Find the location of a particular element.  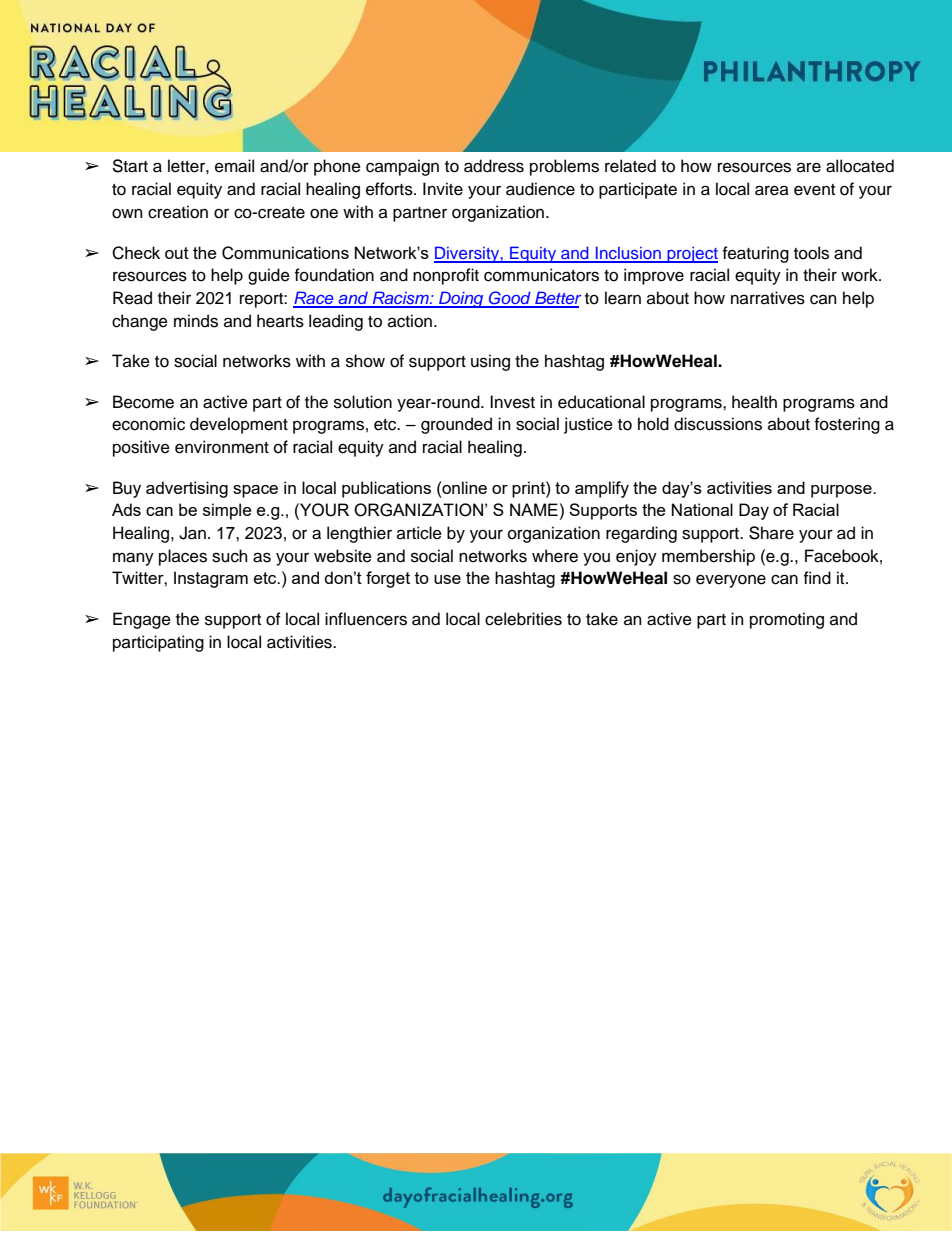

email is located at coordinates (234, 166).
